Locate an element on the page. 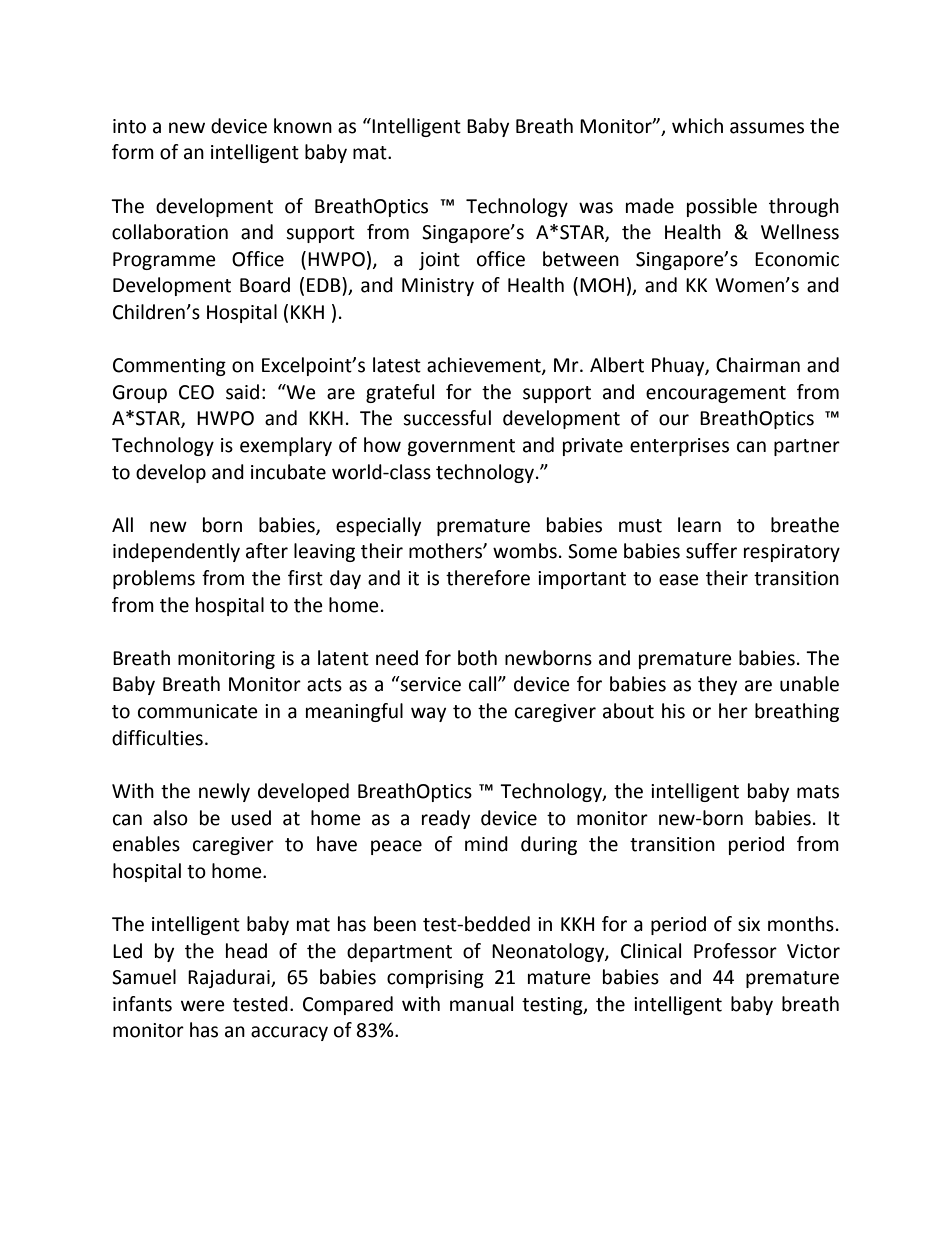 This page has height=1233, width=952. therefore is located at coordinates (488, 578).
